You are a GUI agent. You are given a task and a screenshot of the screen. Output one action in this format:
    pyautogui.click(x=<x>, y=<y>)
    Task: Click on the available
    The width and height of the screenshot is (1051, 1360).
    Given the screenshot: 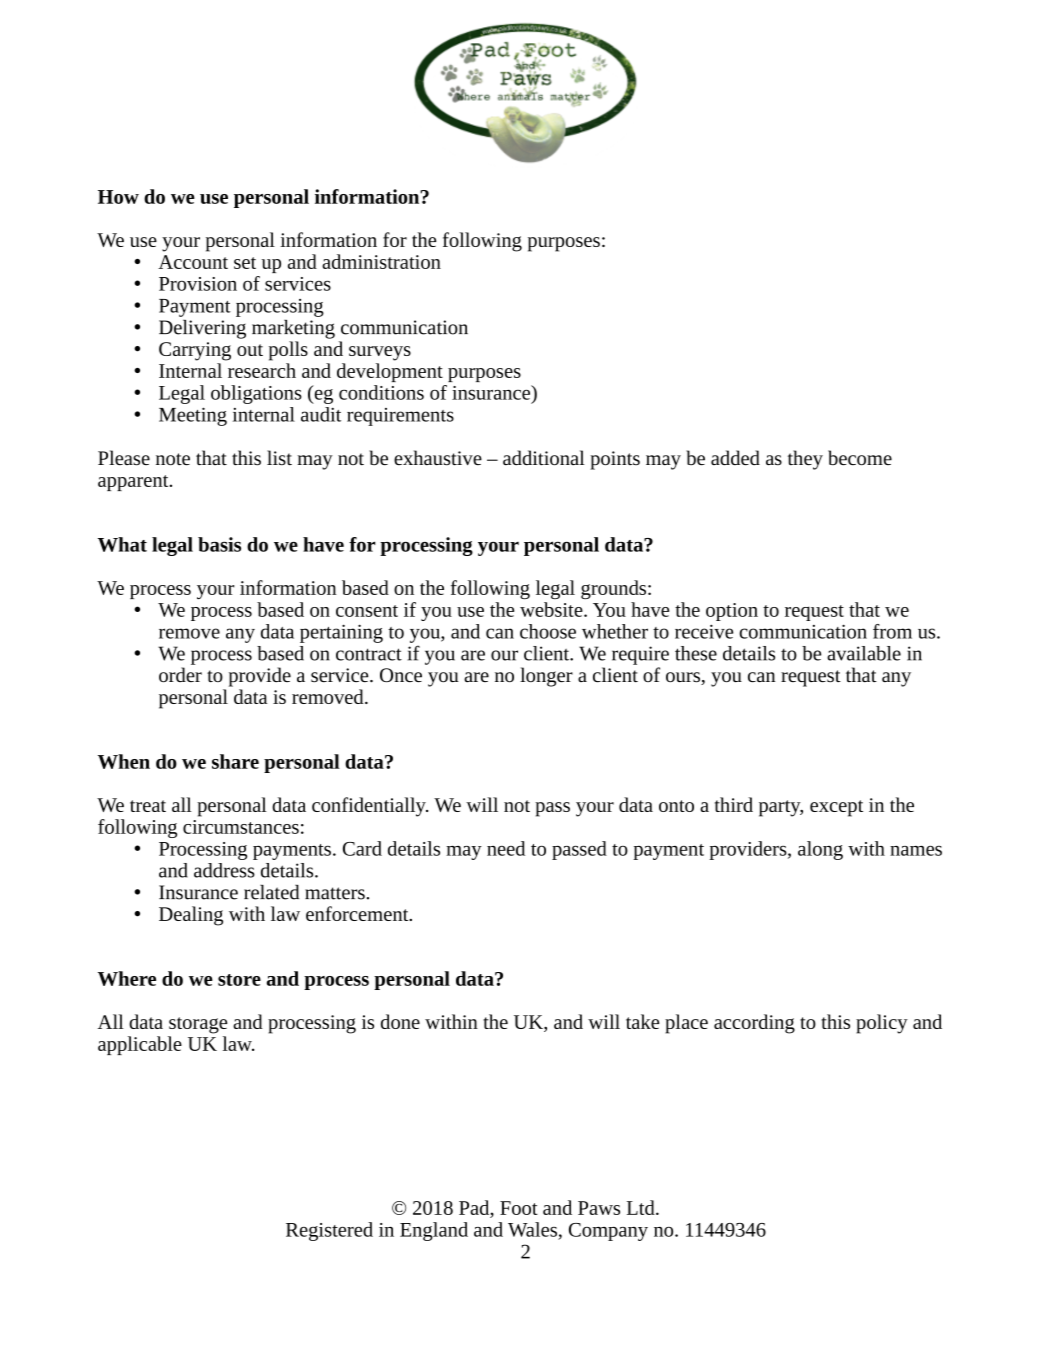 What is the action you would take?
    pyautogui.click(x=864, y=653)
